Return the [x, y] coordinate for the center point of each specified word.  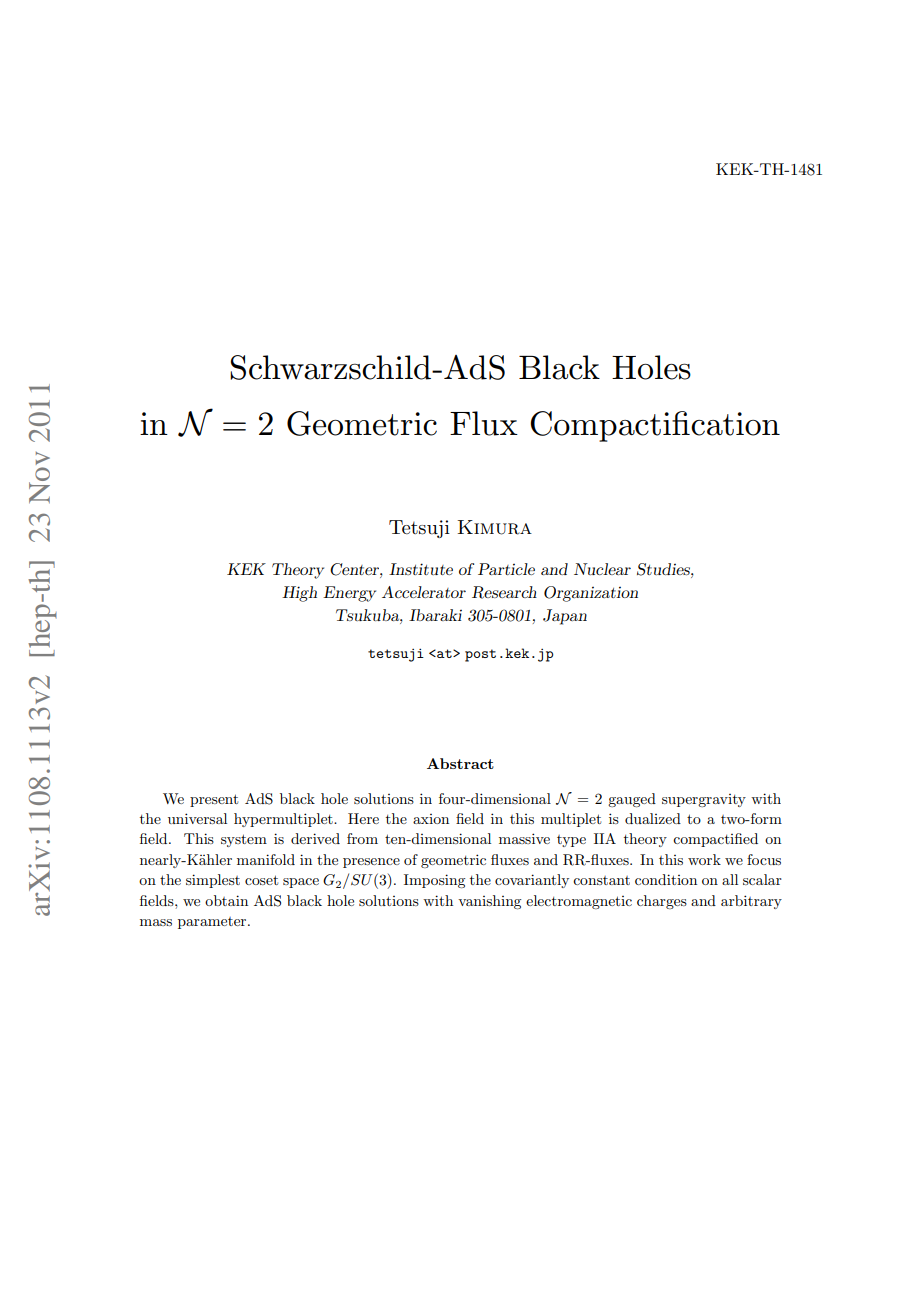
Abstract [460, 763]
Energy [349, 594]
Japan [565, 617]
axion [431, 819]
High [299, 594]
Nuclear [602, 569]
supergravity [704, 800]
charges [662, 902]
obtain [226, 900]
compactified [715, 840]
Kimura [495, 527]
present [214, 800]
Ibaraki [435, 615]
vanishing [489, 902]
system [244, 840]
